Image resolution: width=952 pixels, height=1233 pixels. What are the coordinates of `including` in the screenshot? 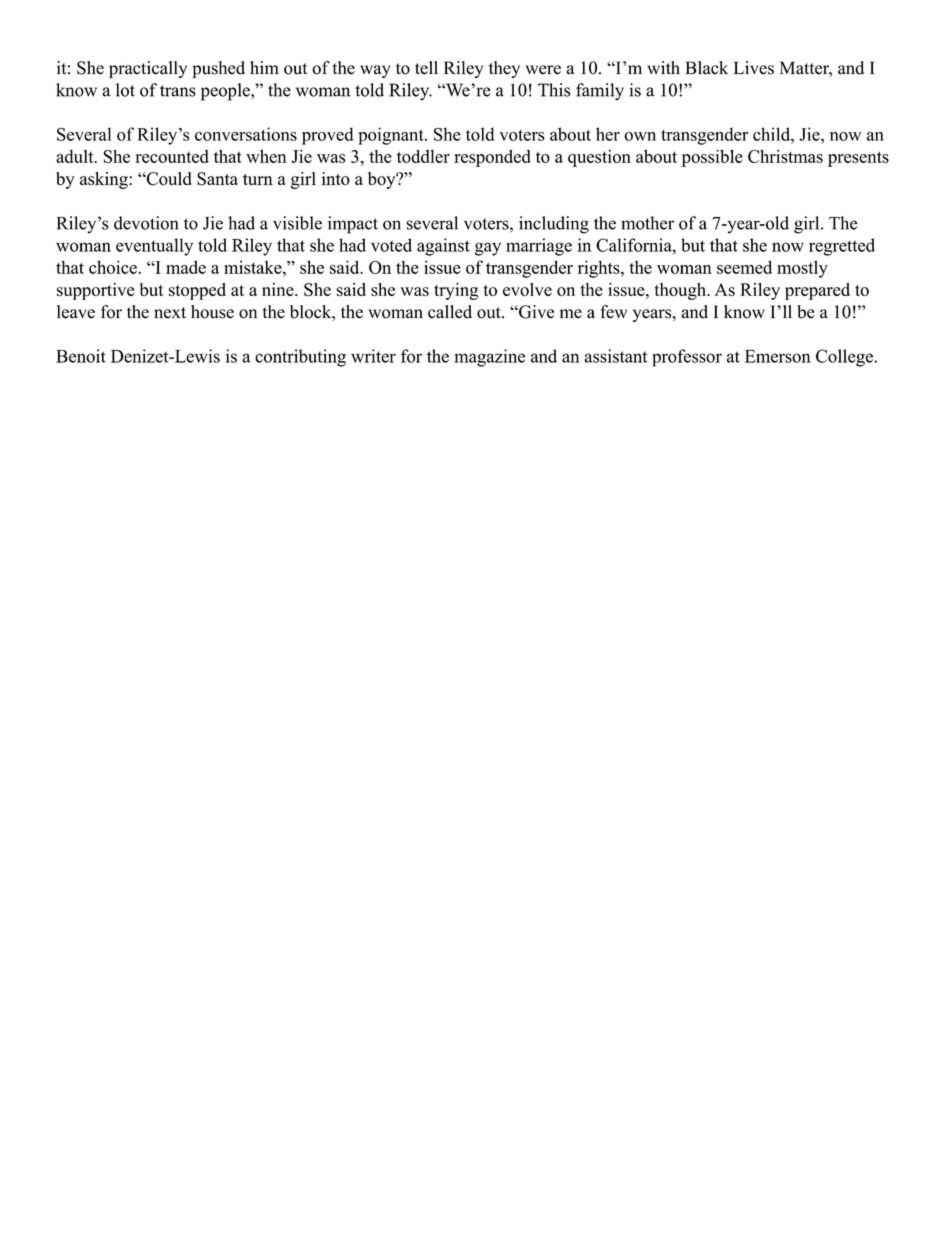 It's located at (554, 225).
